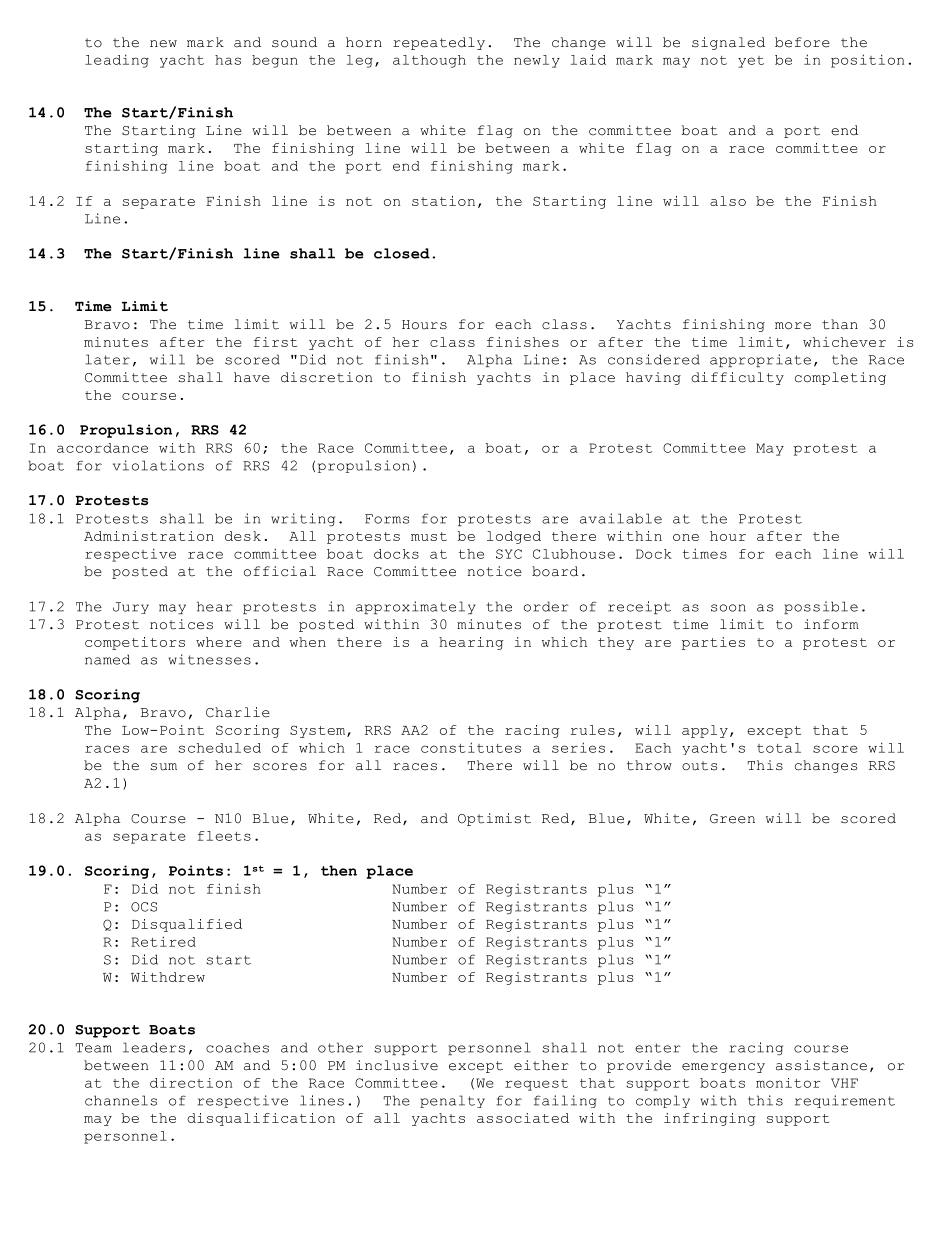 The width and height of the screenshot is (952, 1233). I want to click on SYC, so click(509, 554).
